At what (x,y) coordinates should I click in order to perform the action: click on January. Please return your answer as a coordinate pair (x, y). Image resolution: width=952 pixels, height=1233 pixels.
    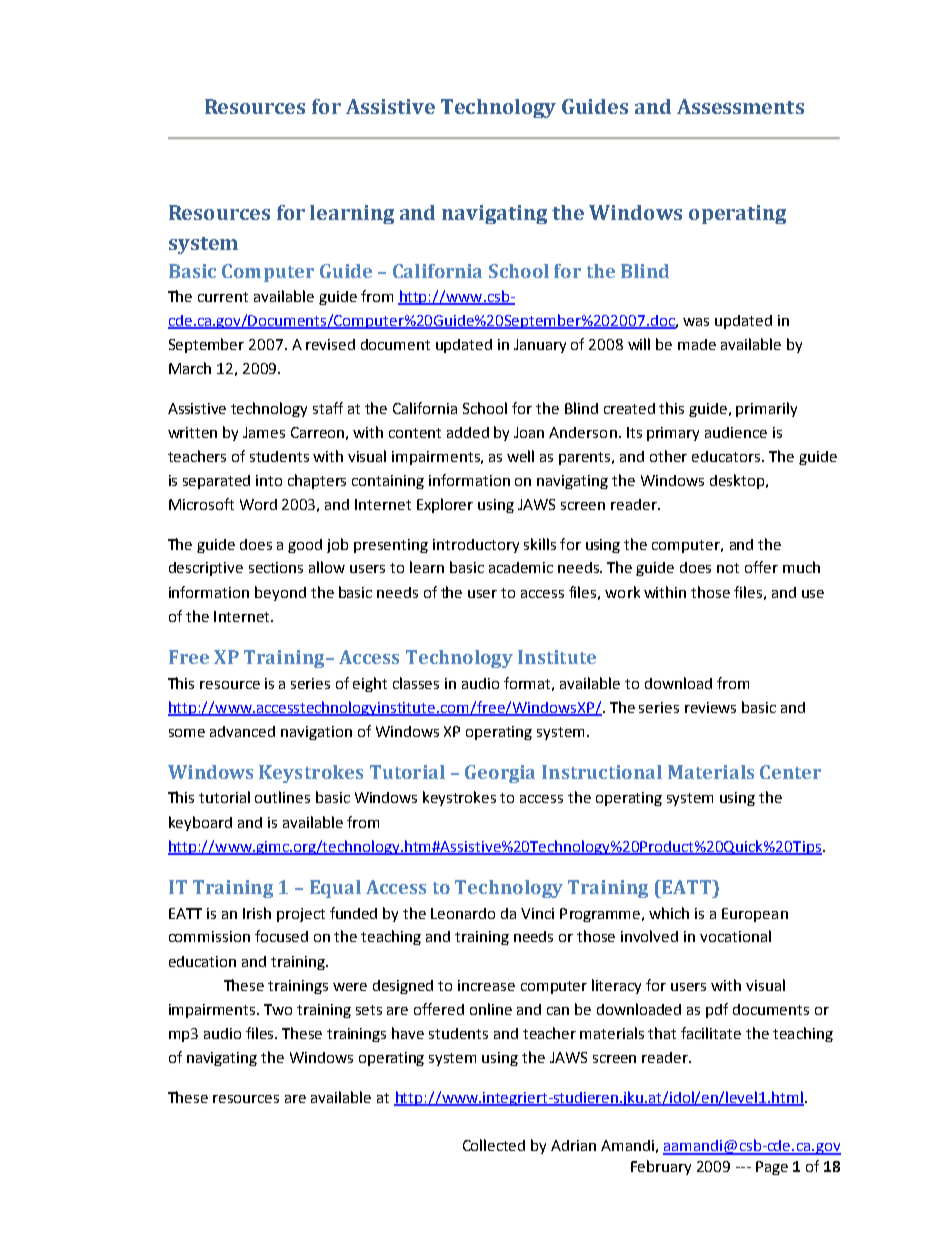
    Looking at the image, I should click on (540, 346).
